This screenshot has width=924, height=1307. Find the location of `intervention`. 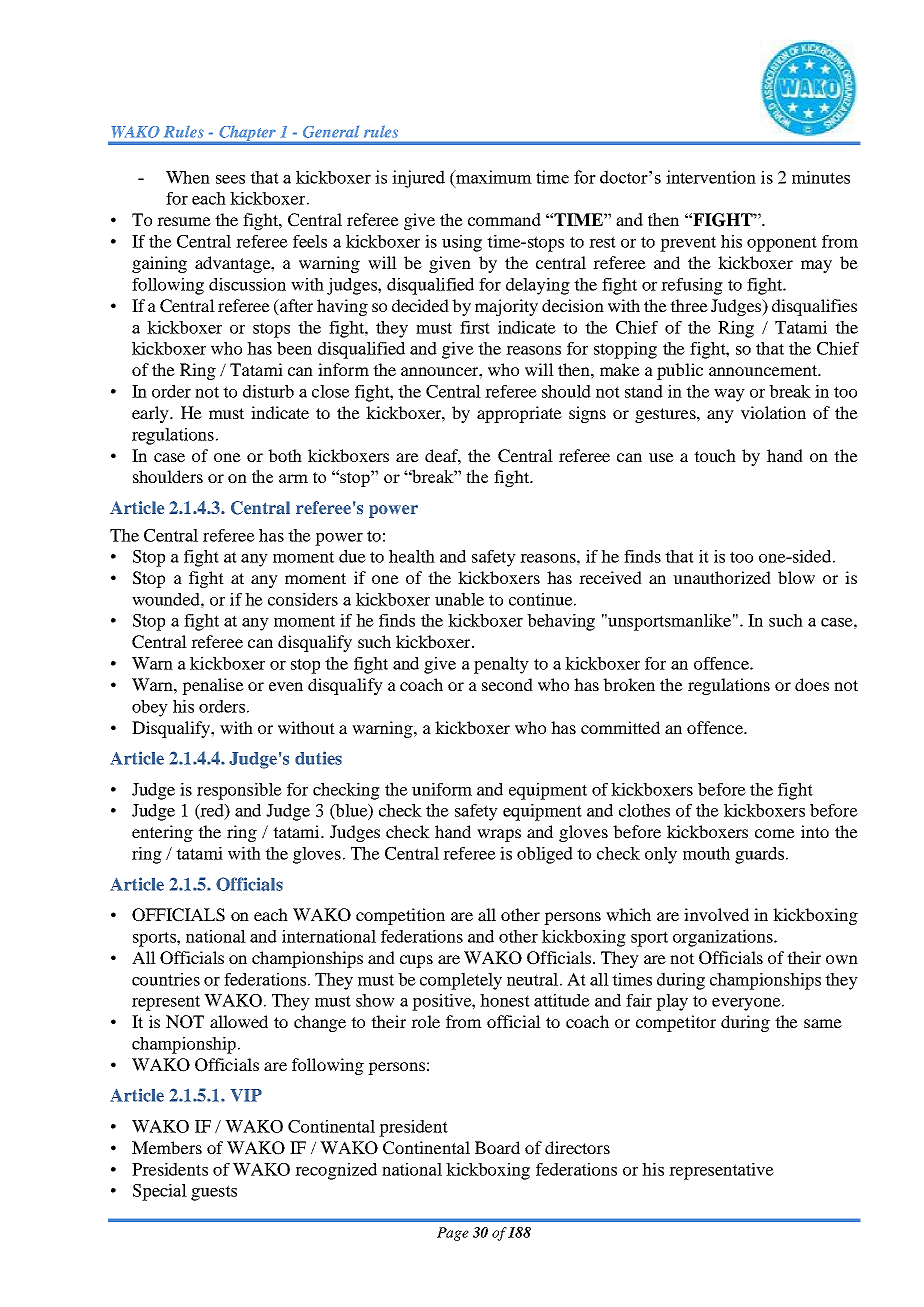

intervention is located at coordinates (711, 177).
